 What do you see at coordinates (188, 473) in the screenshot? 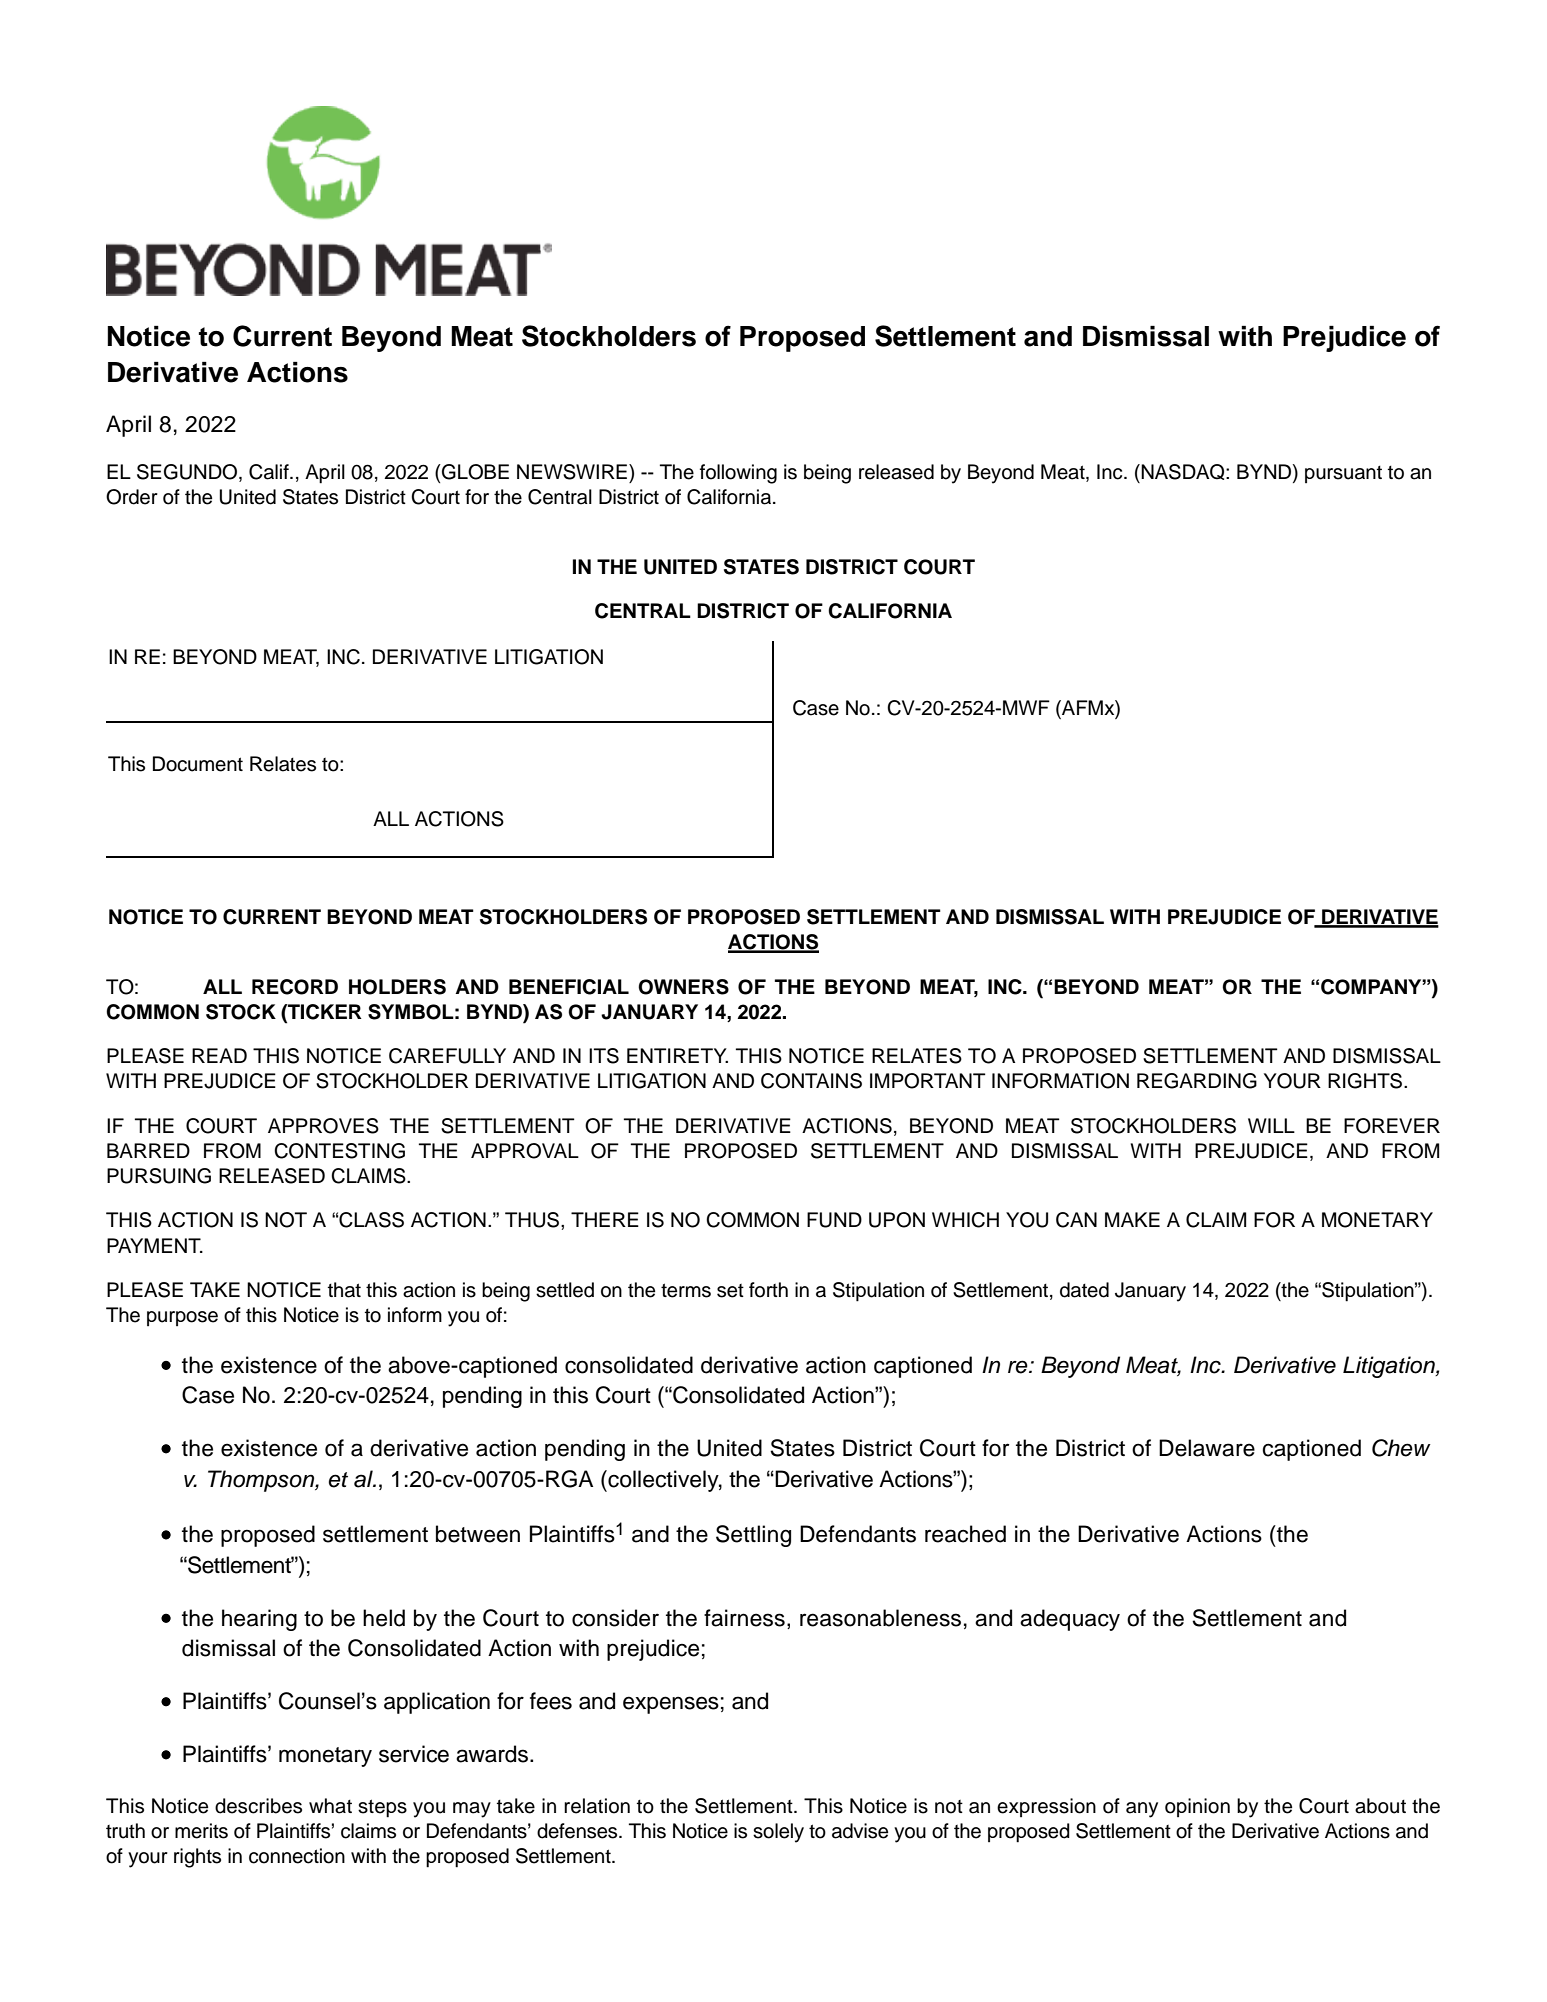
I see `SEGUNDO` at bounding box center [188, 473].
